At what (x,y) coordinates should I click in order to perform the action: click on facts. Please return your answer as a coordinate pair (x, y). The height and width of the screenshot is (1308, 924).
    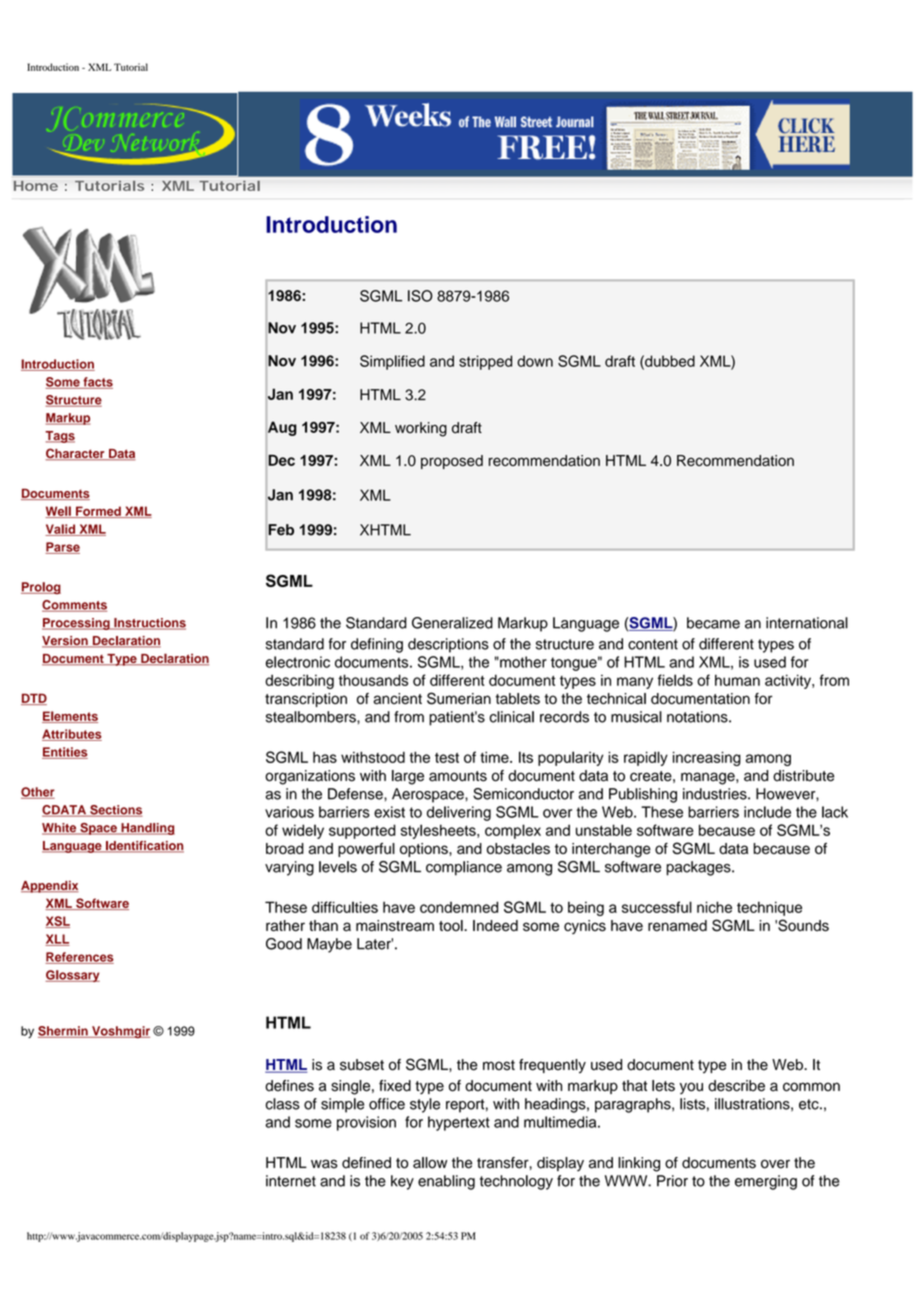
    Looking at the image, I should click on (97, 383).
